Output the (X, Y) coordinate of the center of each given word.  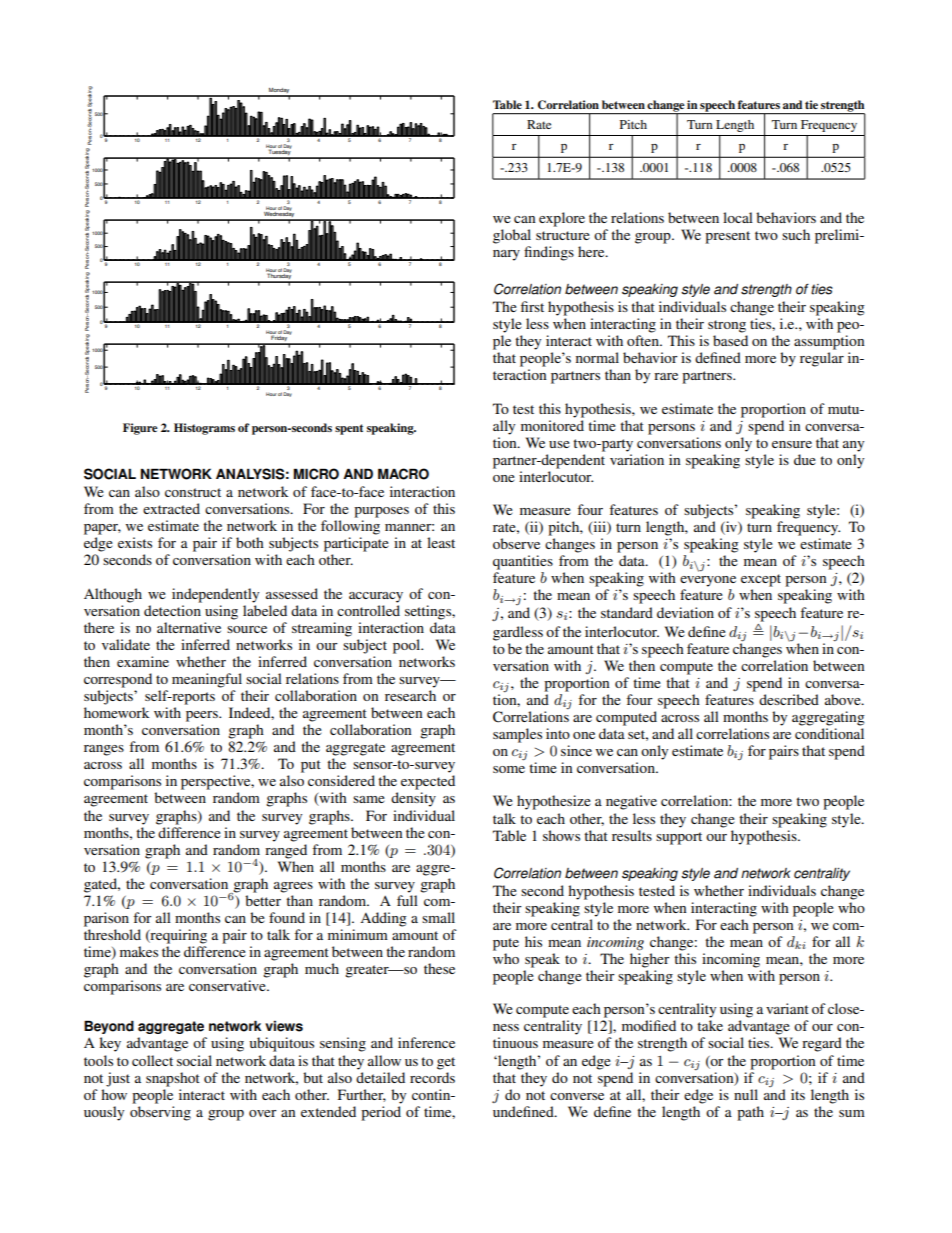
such (796, 234)
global (512, 236)
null (746, 1094)
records (432, 1077)
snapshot (173, 1079)
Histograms (204, 429)
